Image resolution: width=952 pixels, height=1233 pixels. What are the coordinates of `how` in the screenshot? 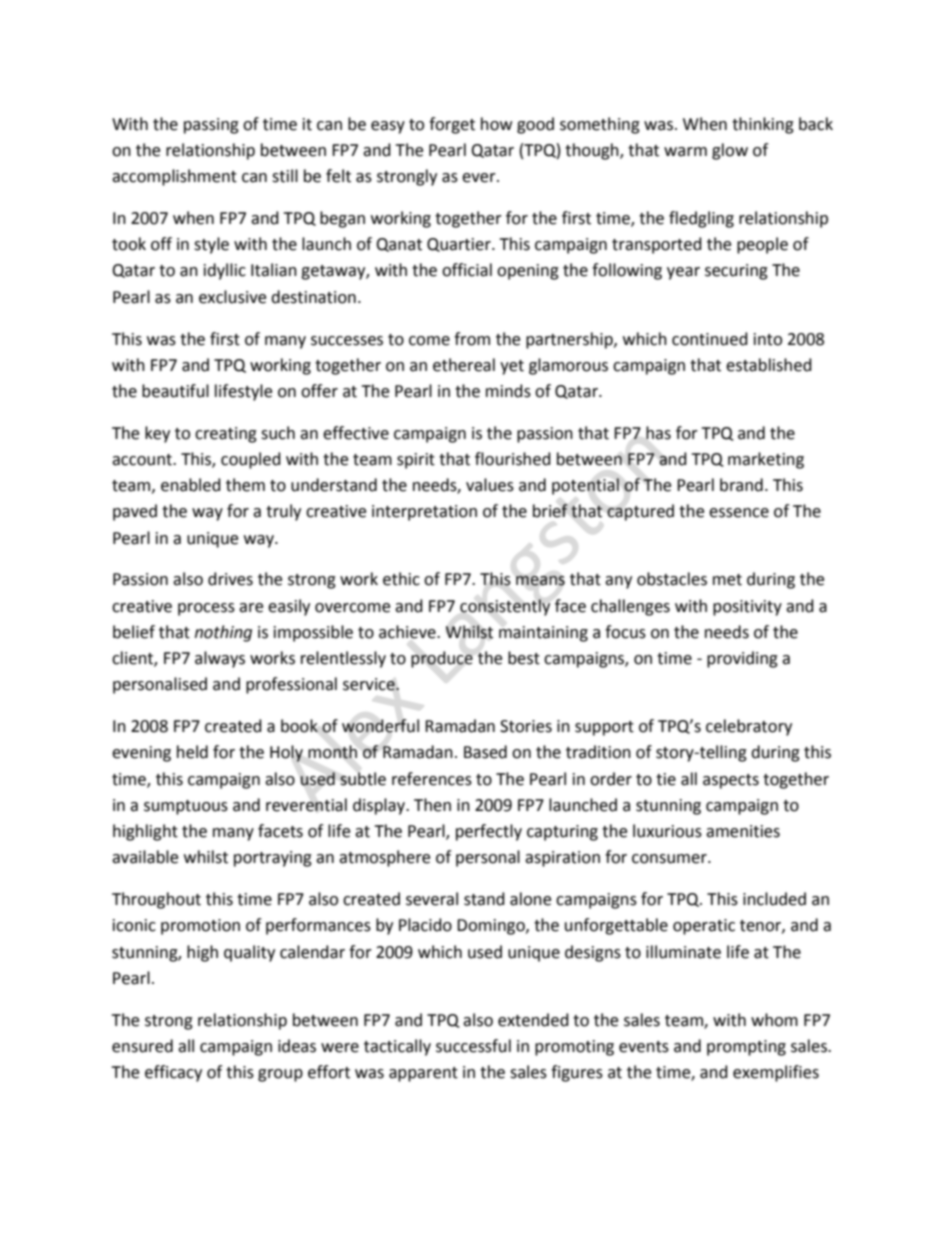 It's located at (496, 124).
